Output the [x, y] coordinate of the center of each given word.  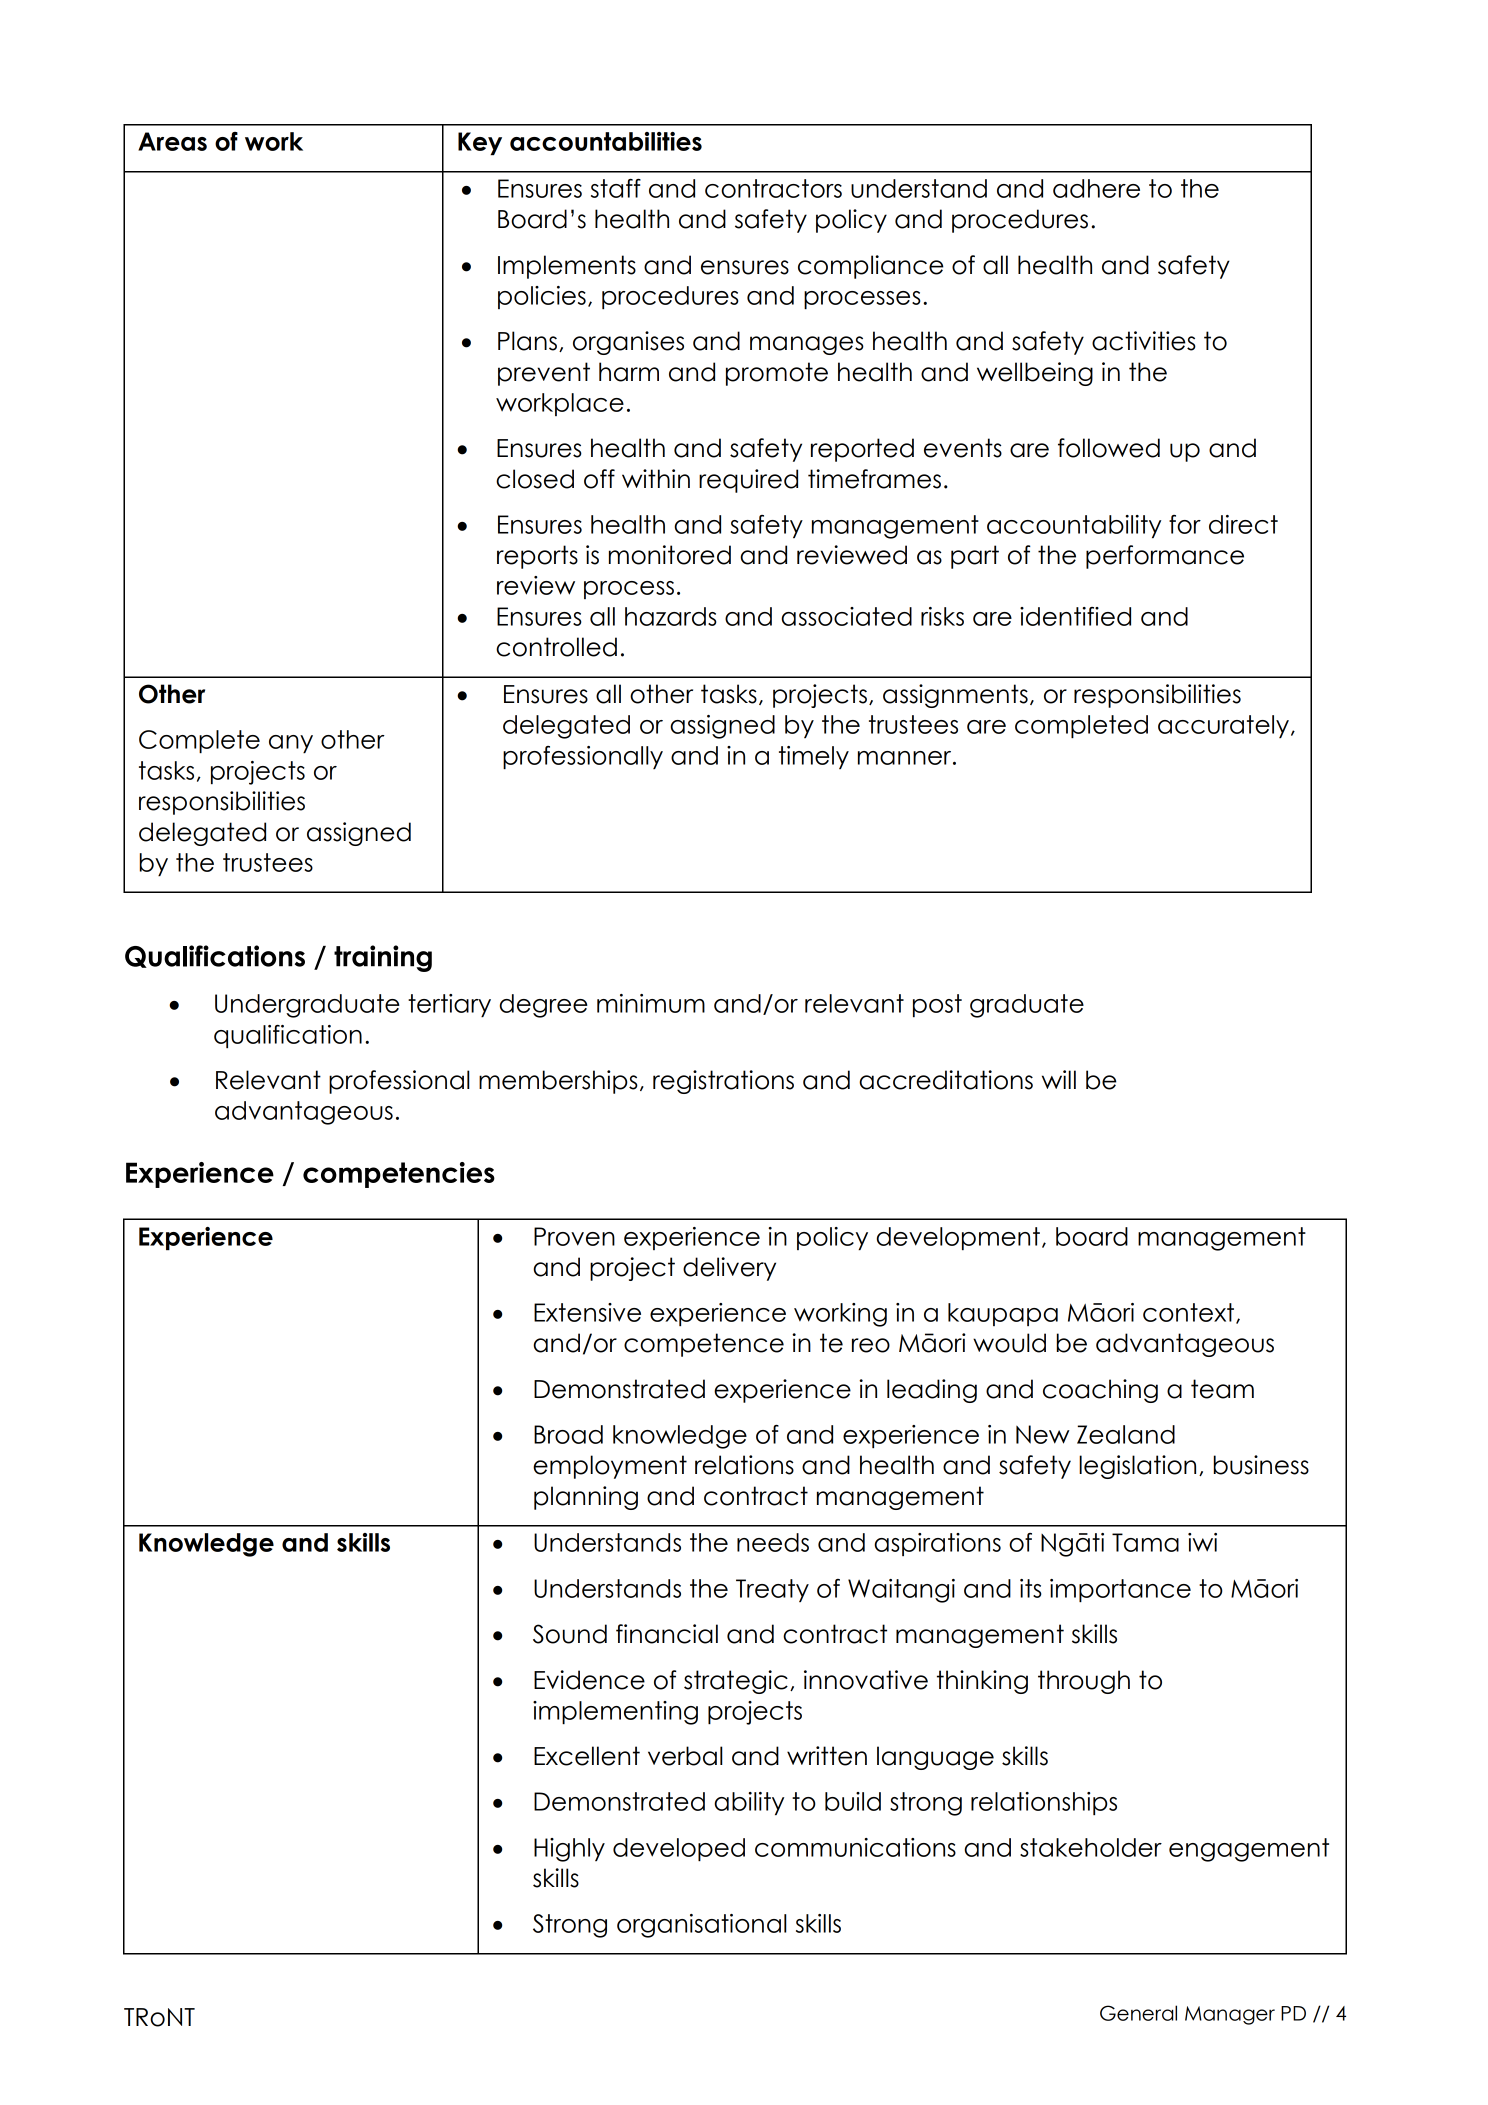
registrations [723, 1082]
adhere [1096, 188]
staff [616, 188]
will [1059, 1079]
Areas [172, 141]
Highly [569, 1850]
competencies [399, 1175]
